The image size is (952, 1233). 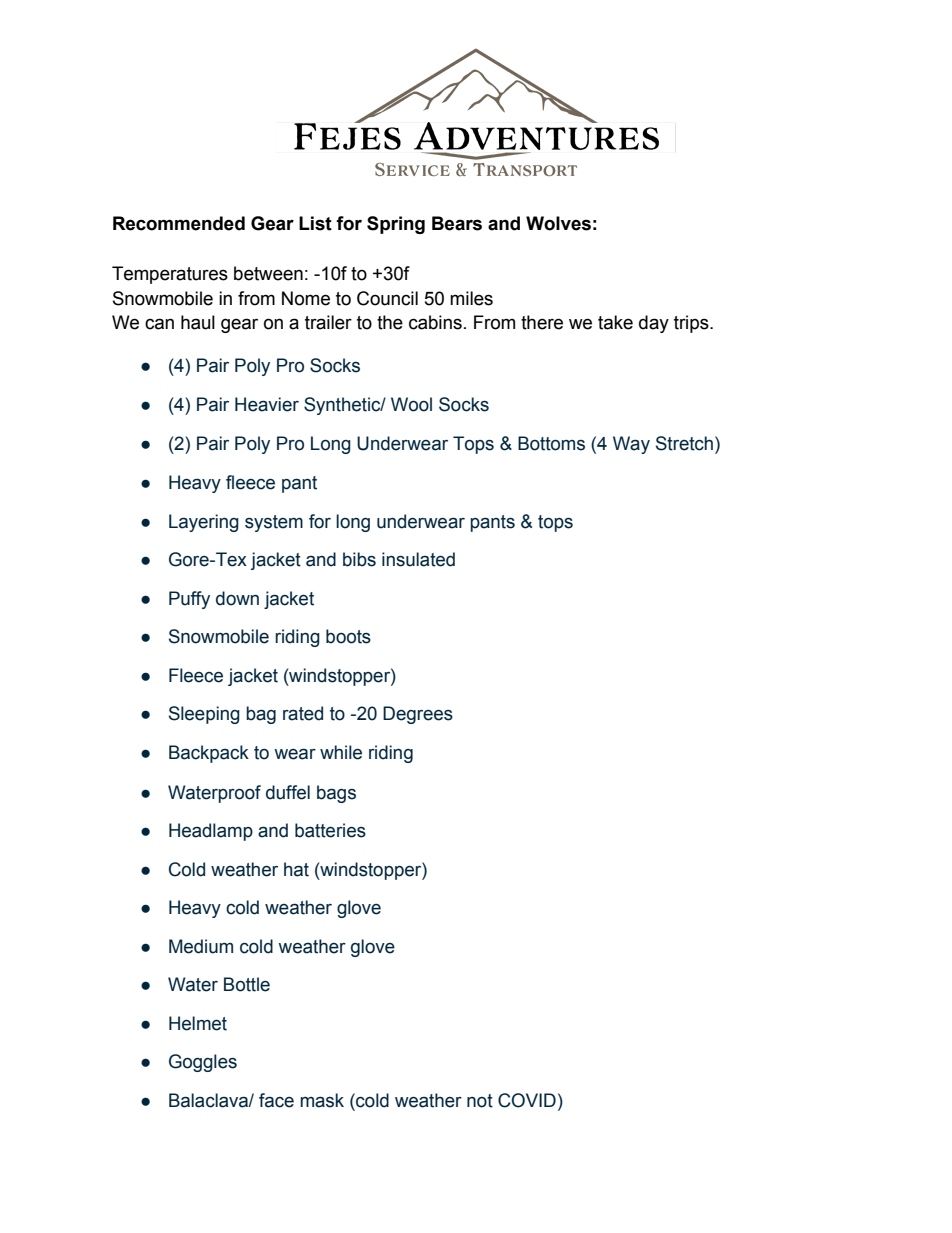 What do you see at coordinates (418, 715) in the screenshot?
I see `Degrees` at bounding box center [418, 715].
